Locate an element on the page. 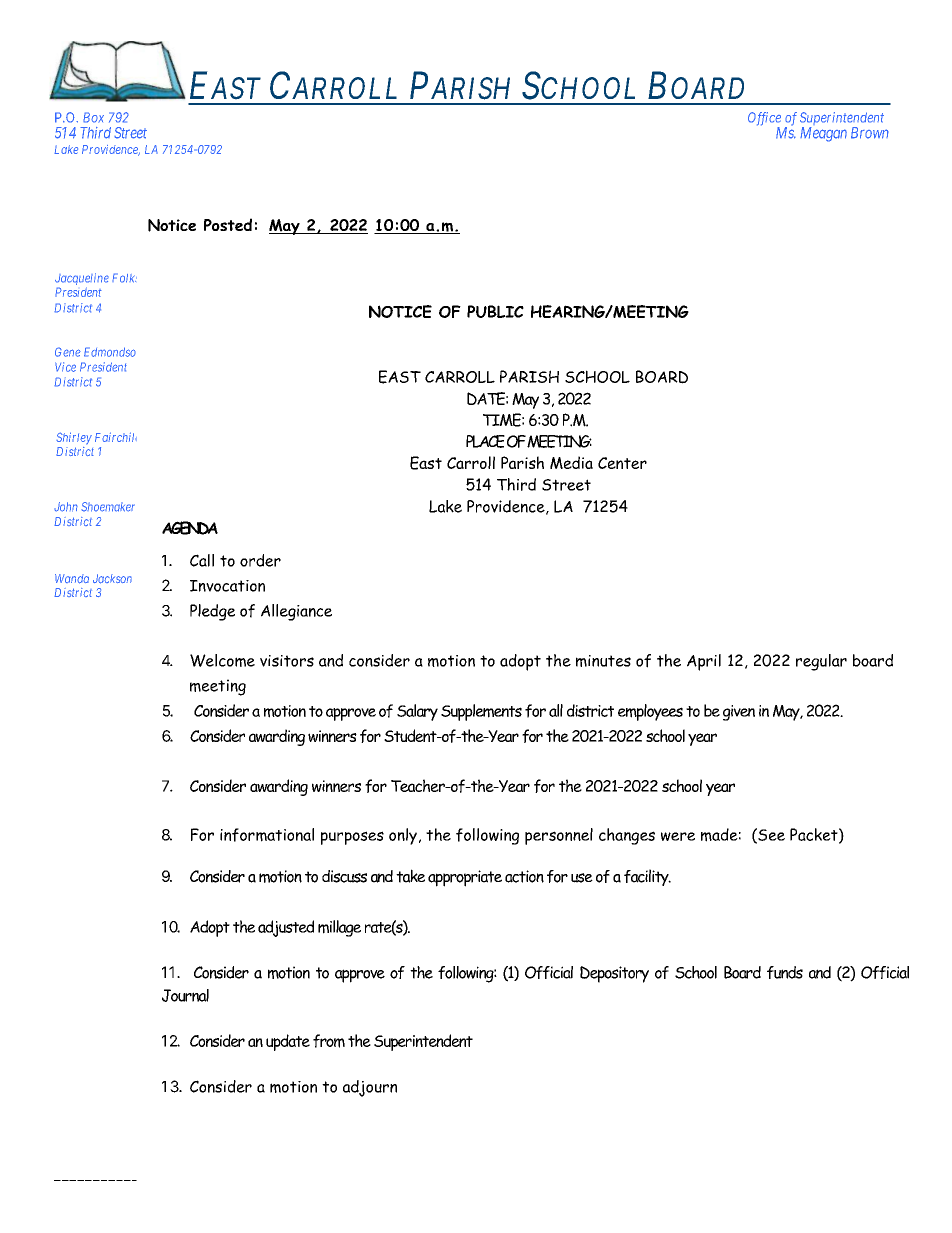 The image size is (952, 1233). Journal is located at coordinates (185, 995).
